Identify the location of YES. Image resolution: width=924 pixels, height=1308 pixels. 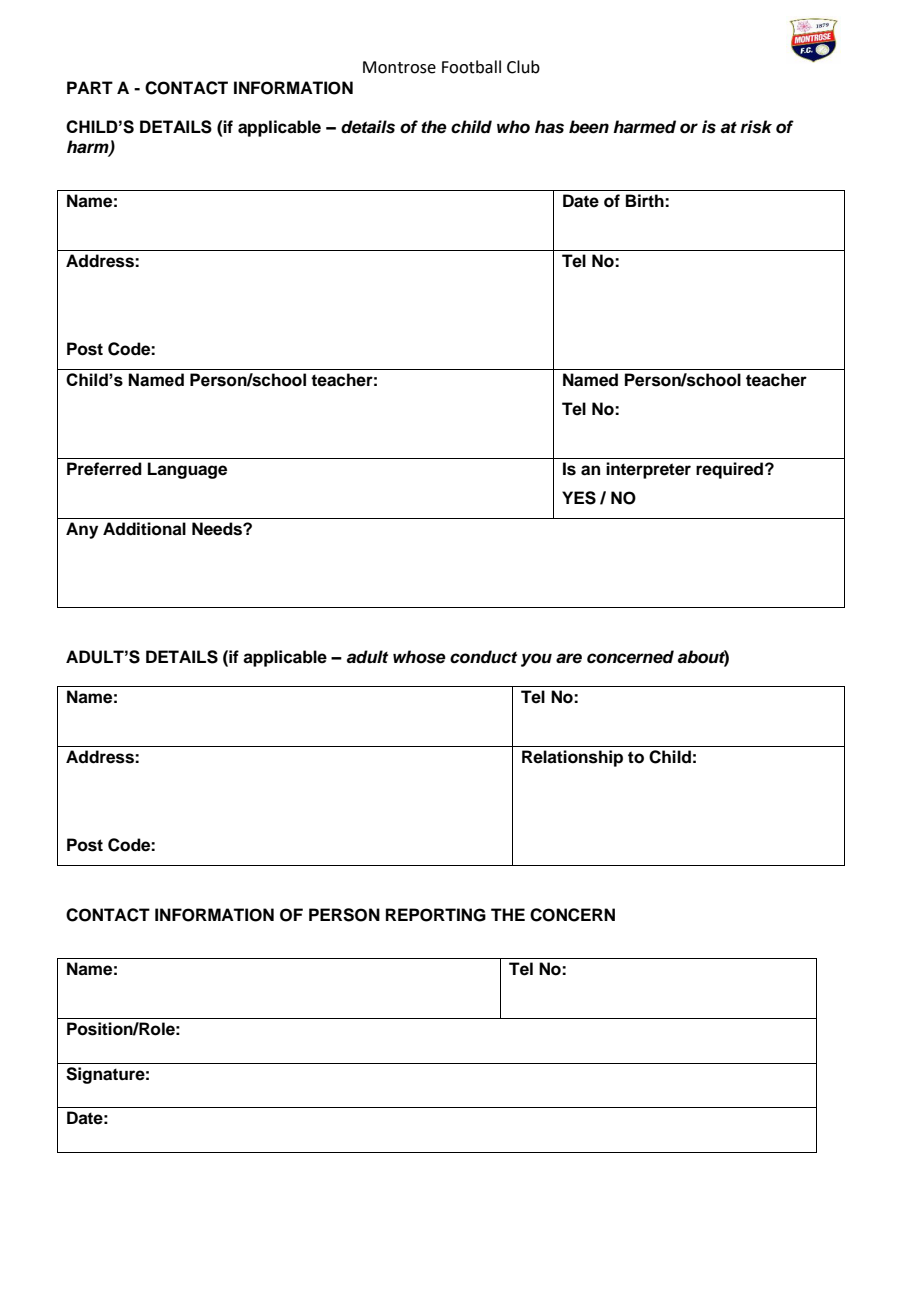
(579, 498).
